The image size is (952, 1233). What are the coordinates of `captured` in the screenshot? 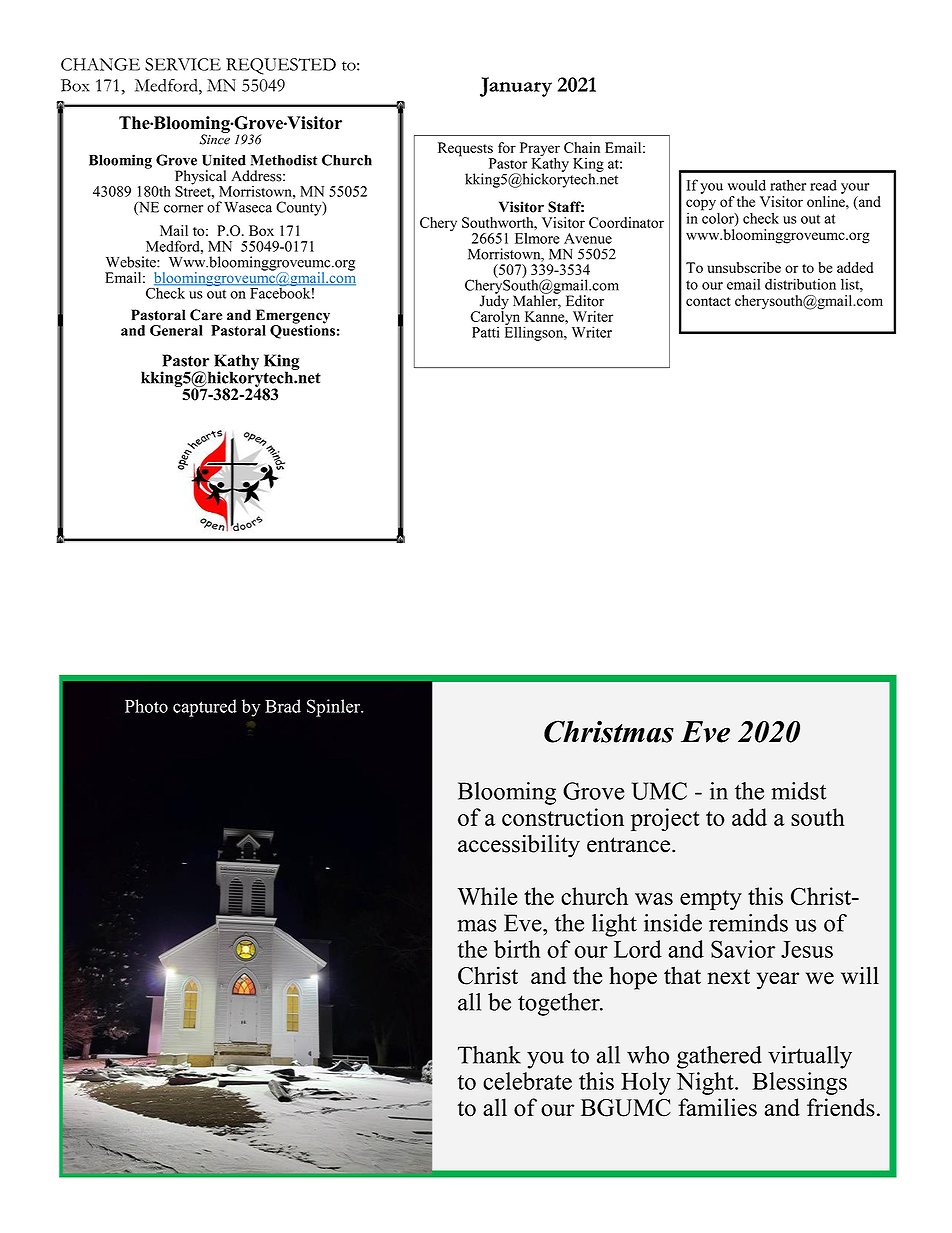 It's located at (205, 708).
